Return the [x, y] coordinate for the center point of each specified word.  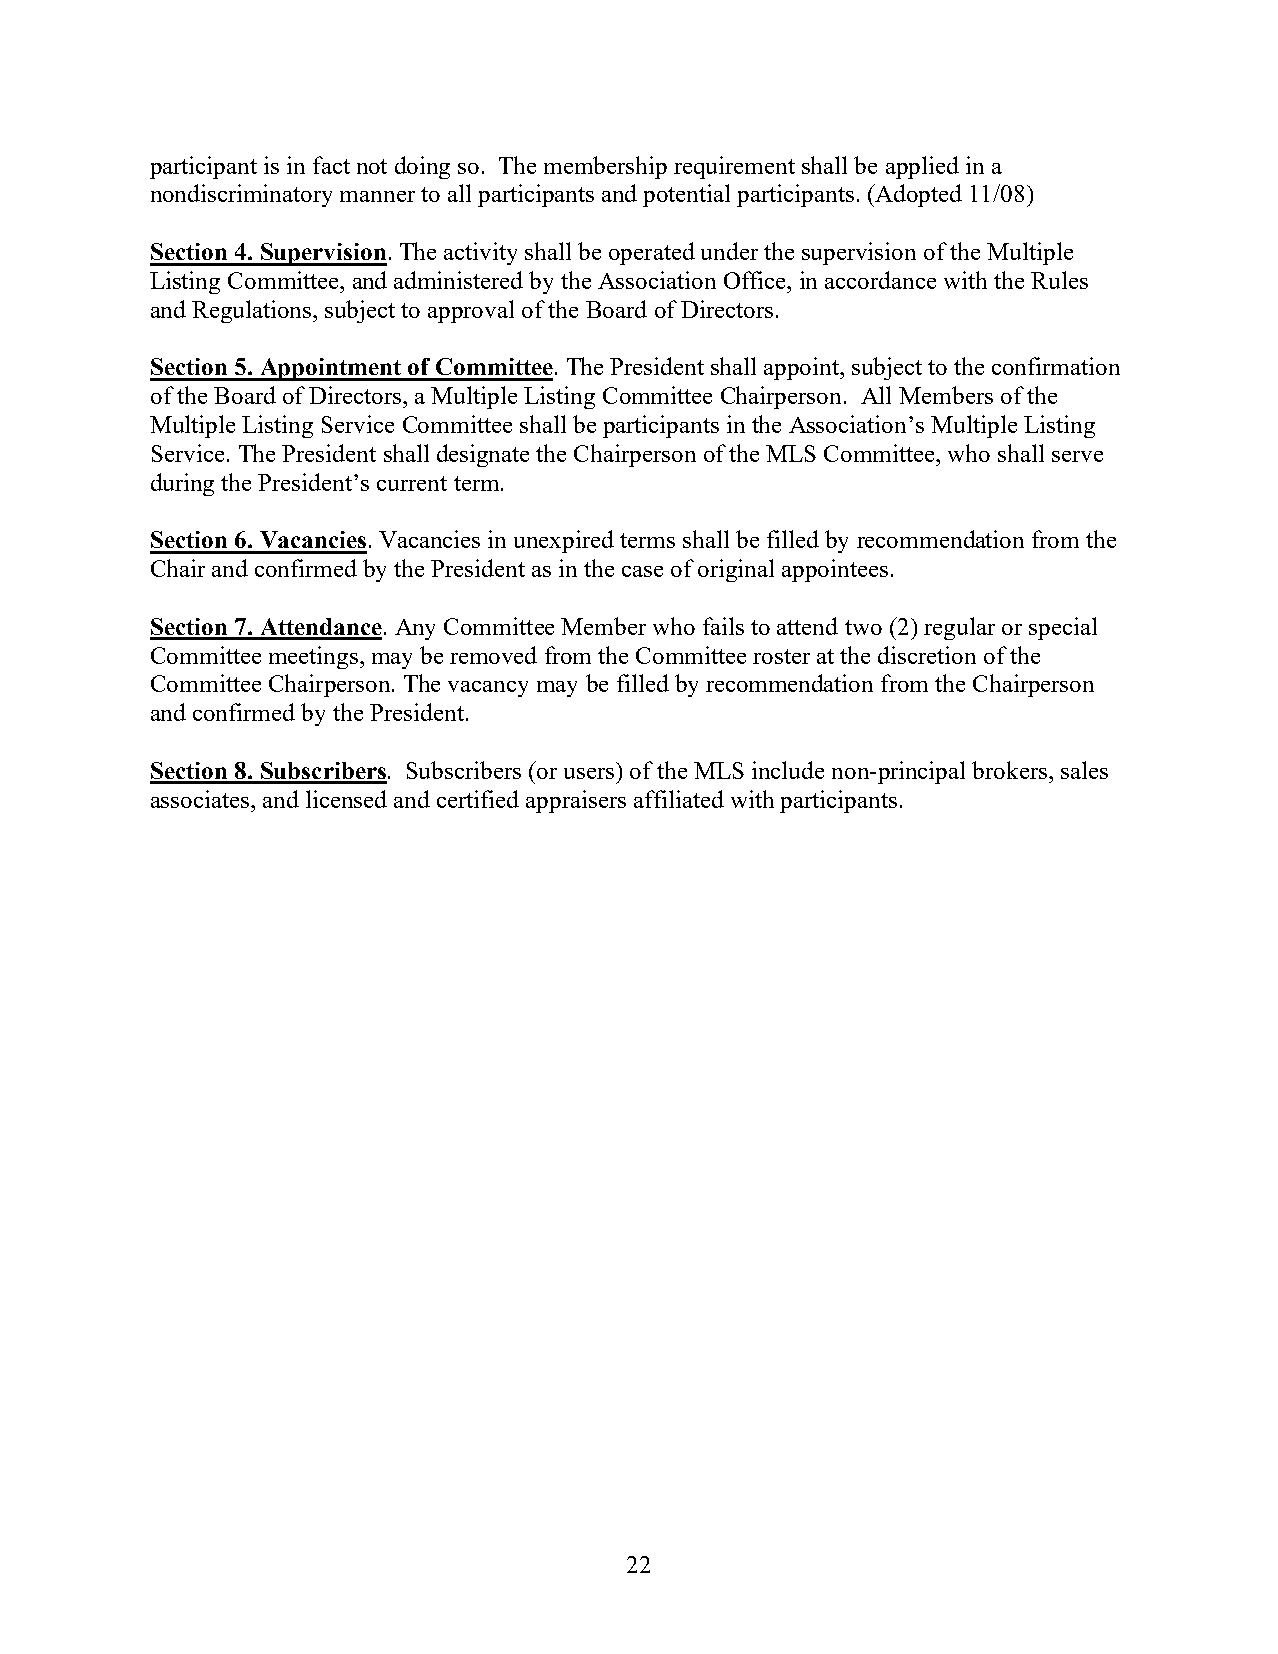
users [589, 773]
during [182, 484]
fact [331, 165]
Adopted [918, 195]
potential [686, 195]
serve [1077, 456]
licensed [346, 799]
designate [483, 455]
